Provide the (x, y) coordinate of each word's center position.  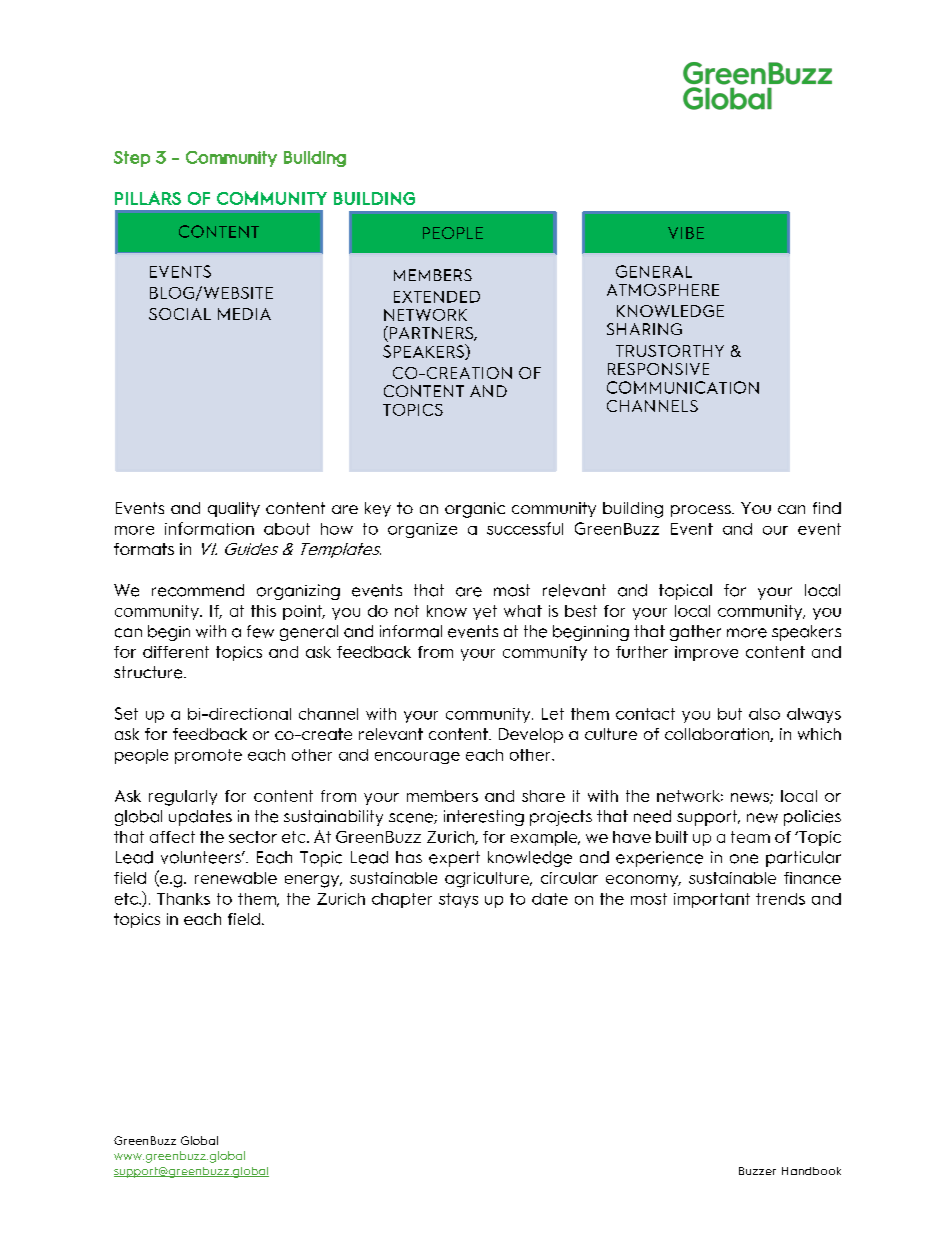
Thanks (183, 899)
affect (172, 837)
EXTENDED (437, 297)
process (702, 511)
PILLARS (148, 198)
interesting (484, 818)
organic (475, 510)
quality (234, 509)
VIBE (686, 233)
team (750, 837)
